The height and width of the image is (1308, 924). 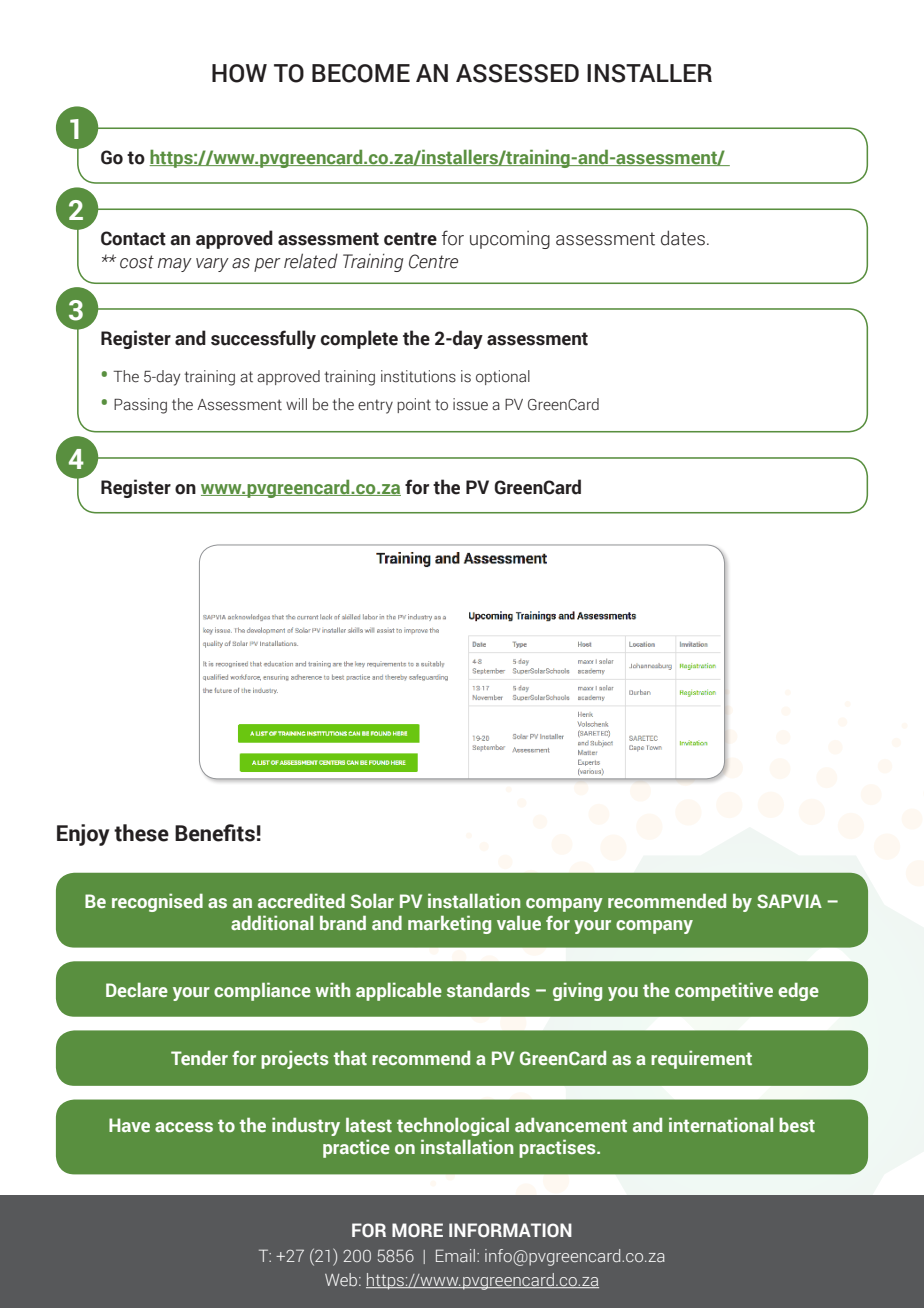 I want to click on dates, so click(x=683, y=238).
